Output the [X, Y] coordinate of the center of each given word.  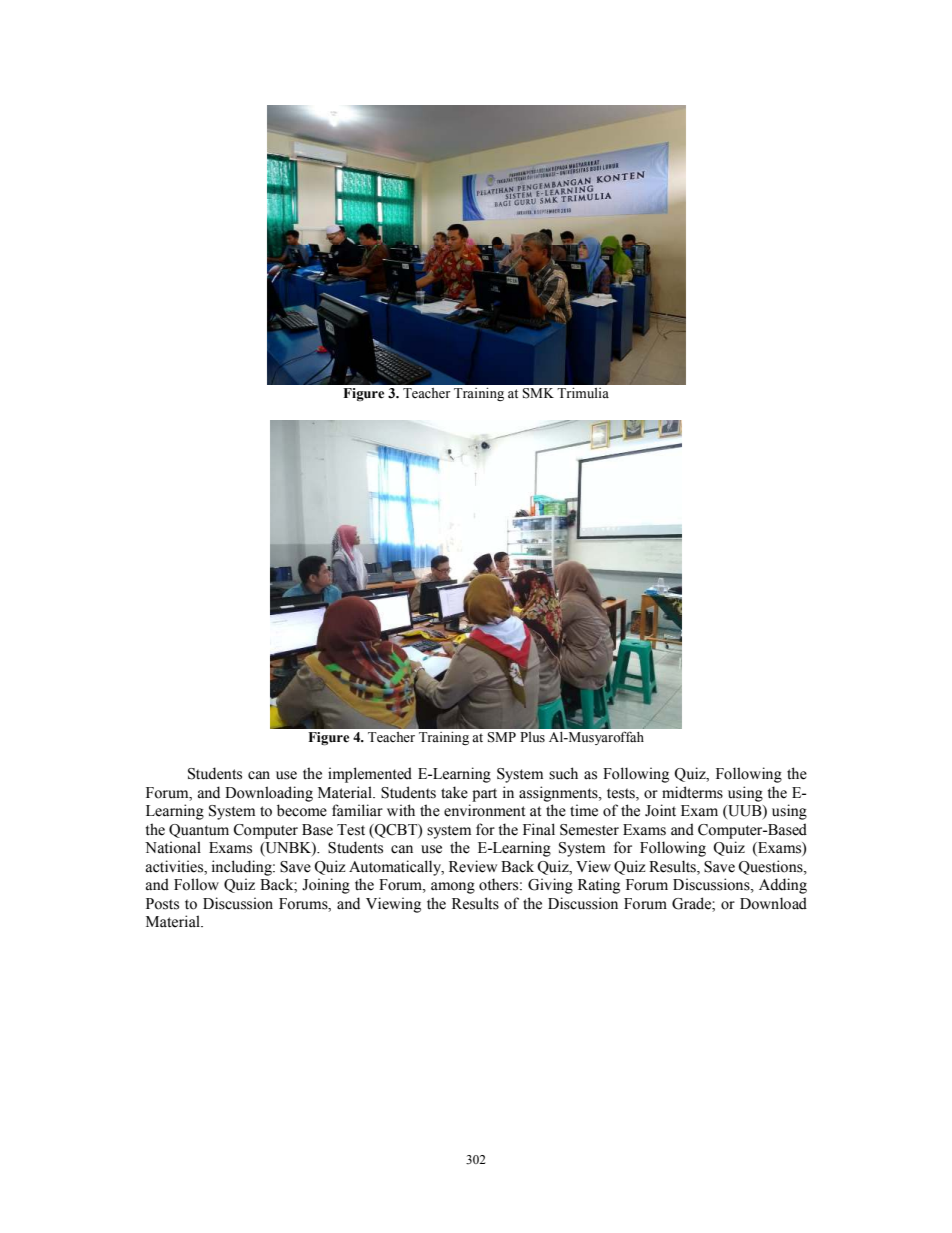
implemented [370, 775]
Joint [660, 810]
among [453, 888]
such [563, 773]
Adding [783, 886]
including [243, 868]
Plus [532, 737]
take [454, 792]
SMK [538, 393]
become [302, 810]
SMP [502, 737]
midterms [692, 792]
